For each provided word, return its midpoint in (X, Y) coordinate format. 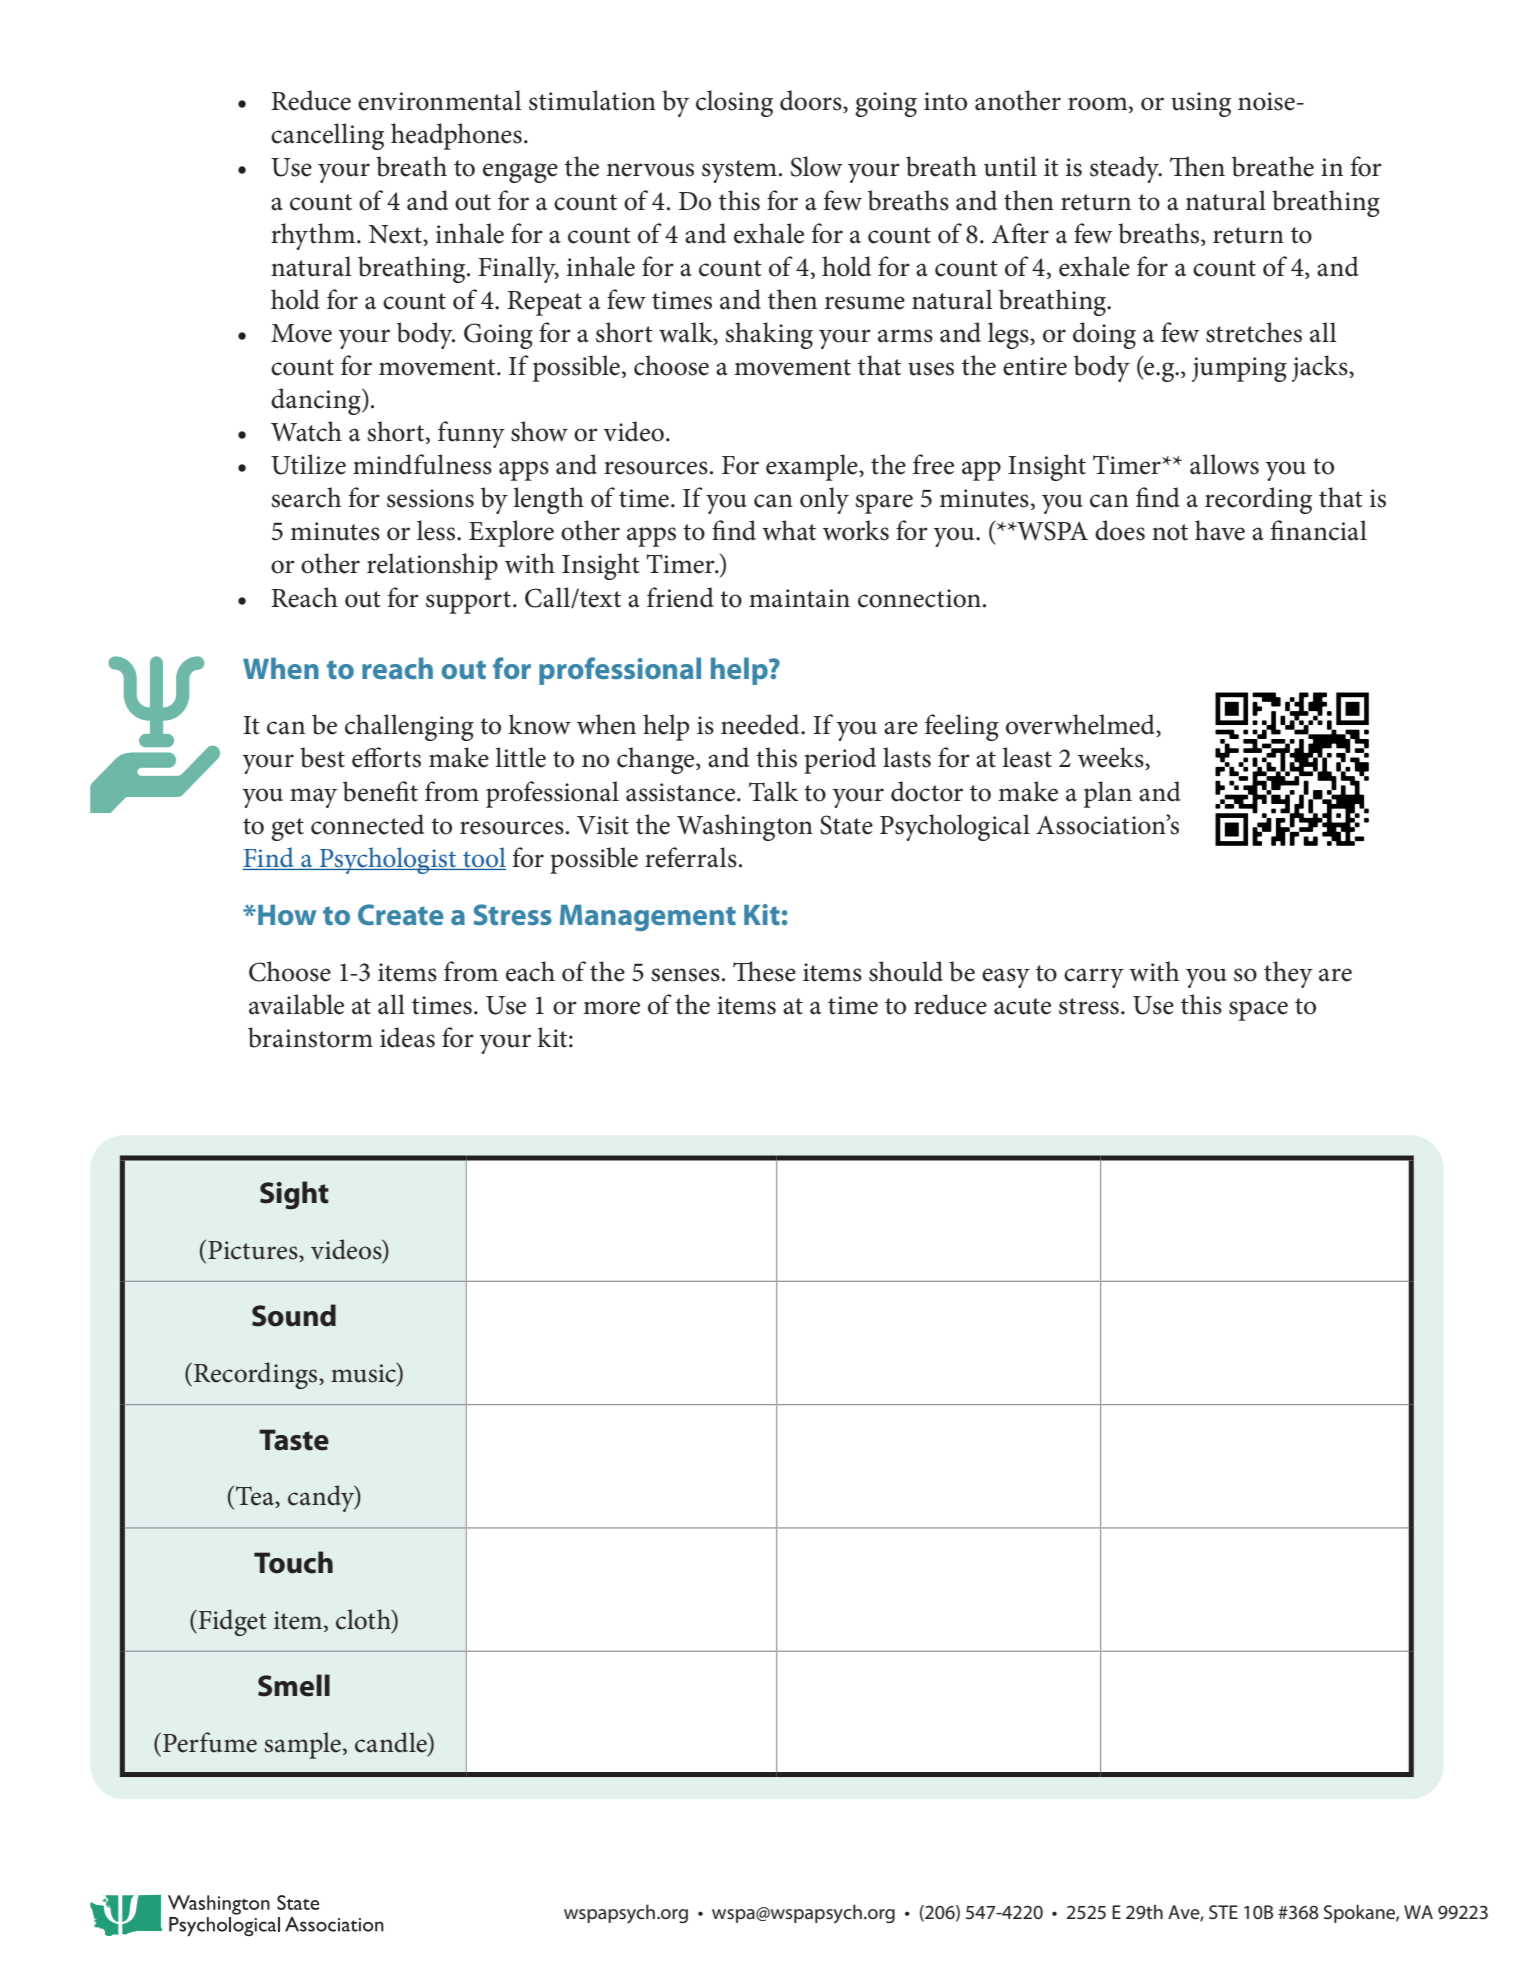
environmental (440, 100)
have (1220, 530)
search (306, 497)
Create (401, 914)
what (789, 530)
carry (1094, 978)
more (611, 1008)
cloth (364, 1619)
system (739, 171)
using (1201, 104)
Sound (294, 1315)
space (1258, 1011)
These (764, 971)
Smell (294, 1685)
